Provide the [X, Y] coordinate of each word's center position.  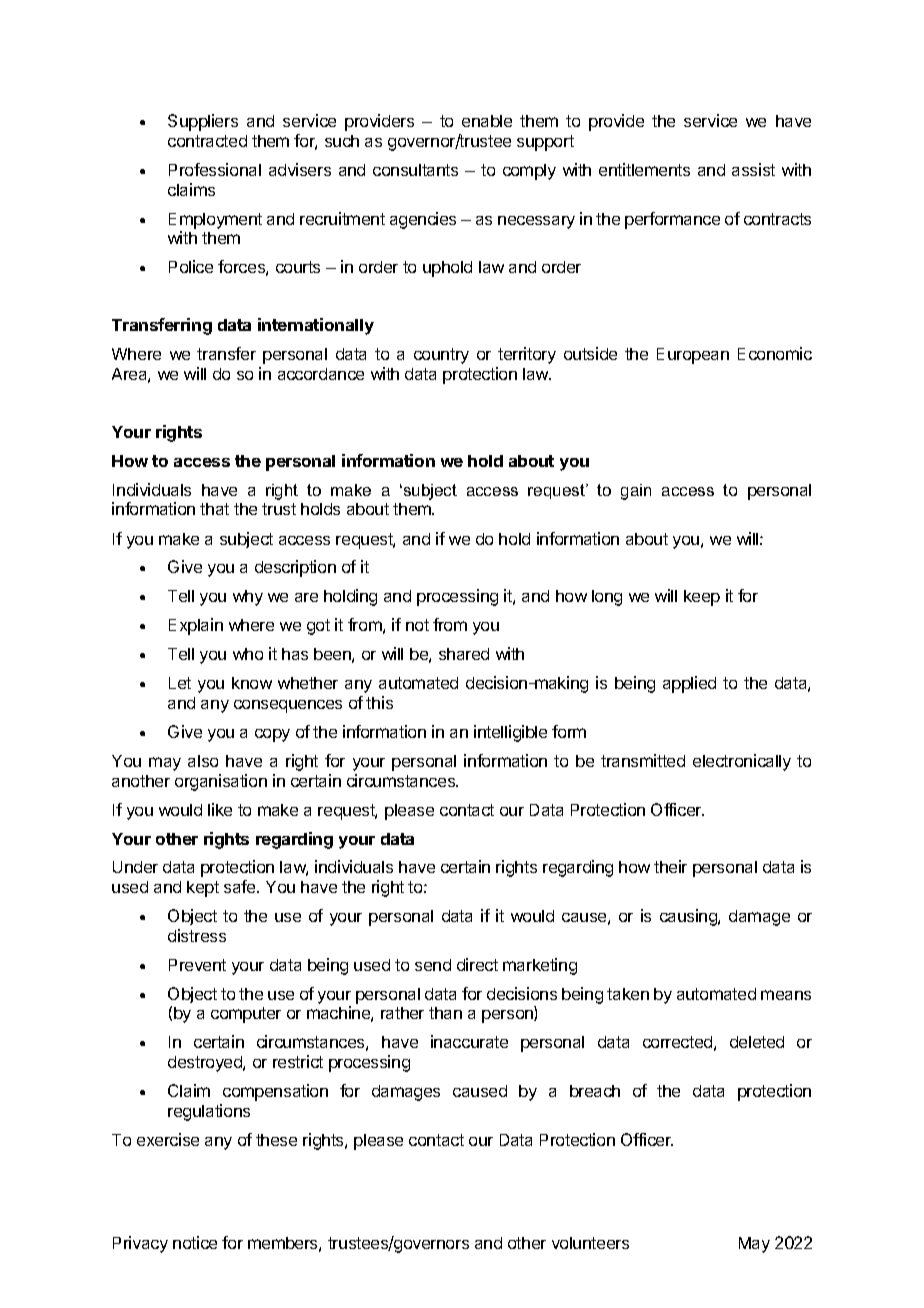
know [252, 683]
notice [195, 1242]
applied [689, 684]
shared [464, 654]
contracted [207, 141]
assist [753, 169]
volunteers [590, 1243]
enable [487, 121]
